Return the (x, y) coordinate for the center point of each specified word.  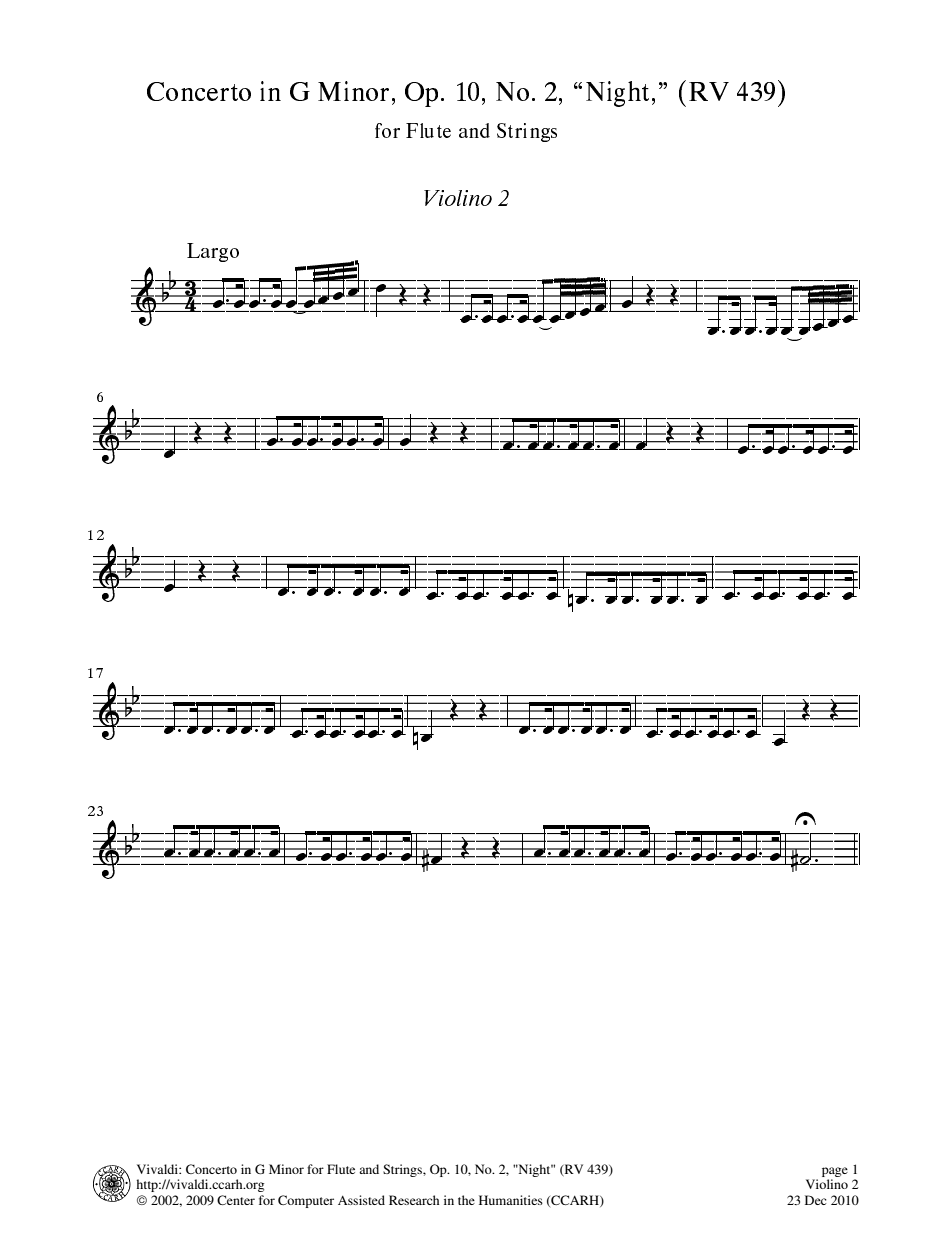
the (466, 1200)
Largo (213, 252)
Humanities (511, 1200)
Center (236, 1200)
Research (414, 1200)
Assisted (361, 1200)
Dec (815, 1200)
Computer (306, 1201)
